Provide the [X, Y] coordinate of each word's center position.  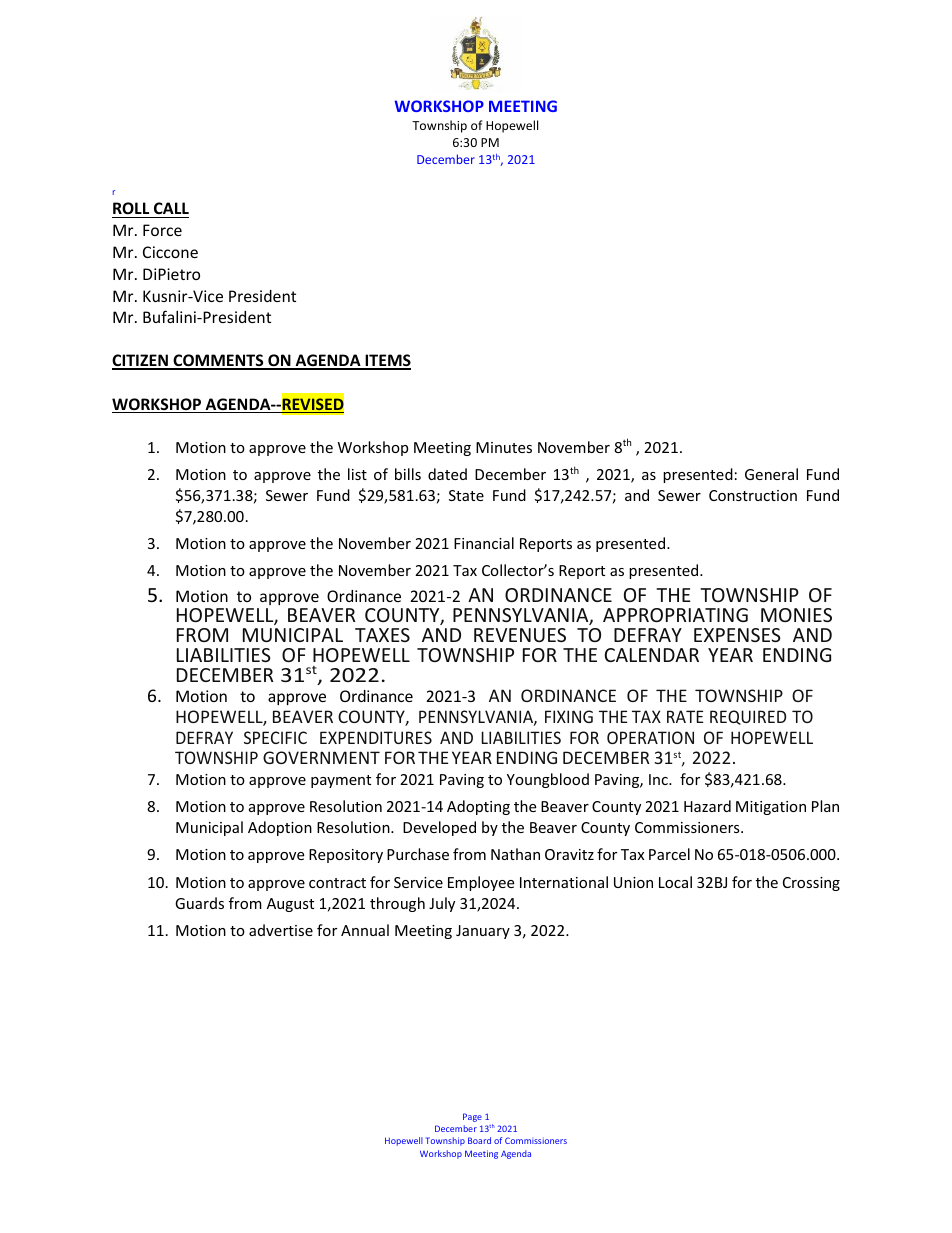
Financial [484, 543]
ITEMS [387, 361]
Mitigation [771, 808]
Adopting [478, 807]
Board [479, 1140]
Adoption [280, 828]
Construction [753, 495]
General [771, 474]
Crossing [811, 884]
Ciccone [170, 252]
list [357, 474]
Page [472, 1117]
